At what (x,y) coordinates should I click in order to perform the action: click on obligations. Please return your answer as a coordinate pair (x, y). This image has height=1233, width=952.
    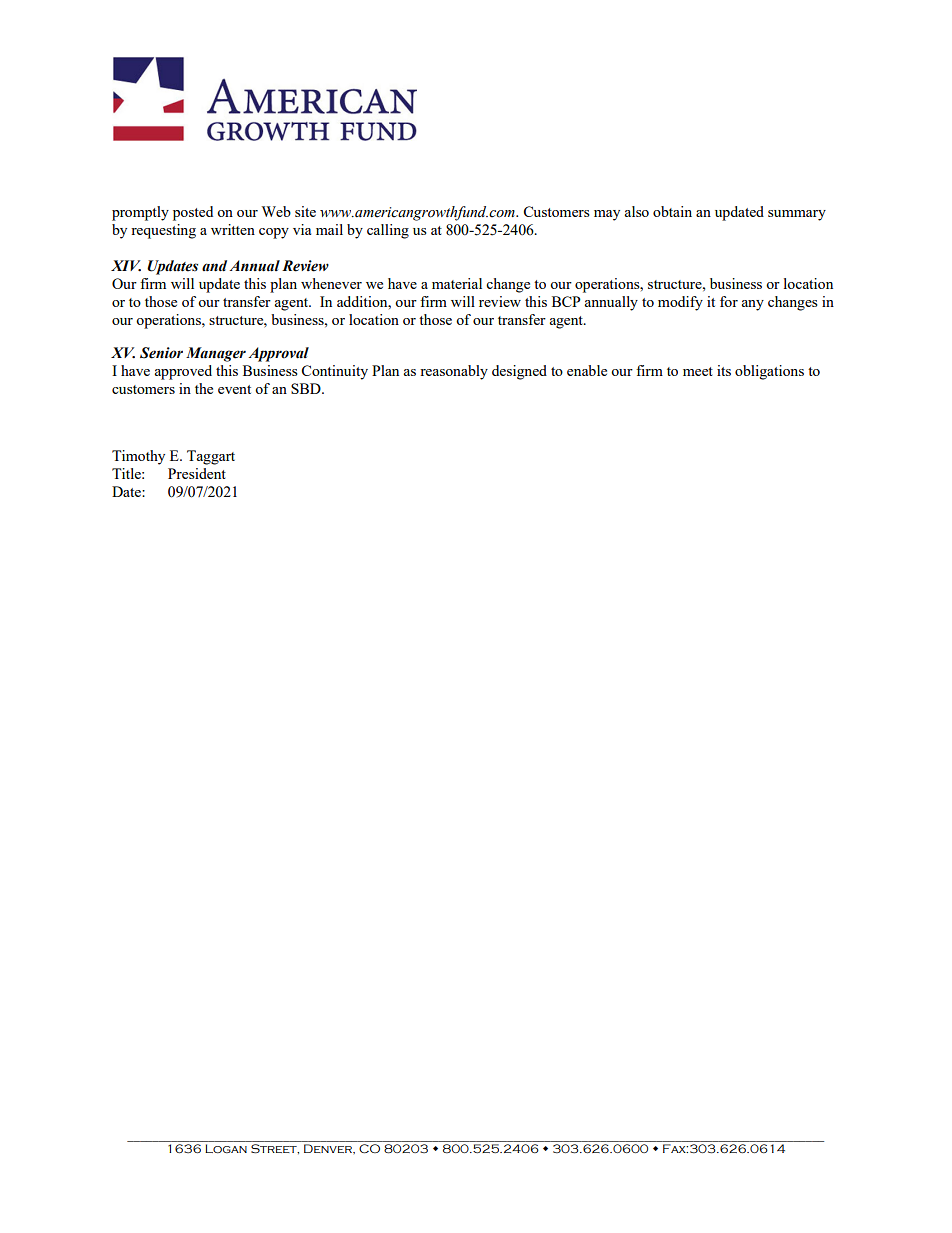
    Looking at the image, I should click on (769, 372).
